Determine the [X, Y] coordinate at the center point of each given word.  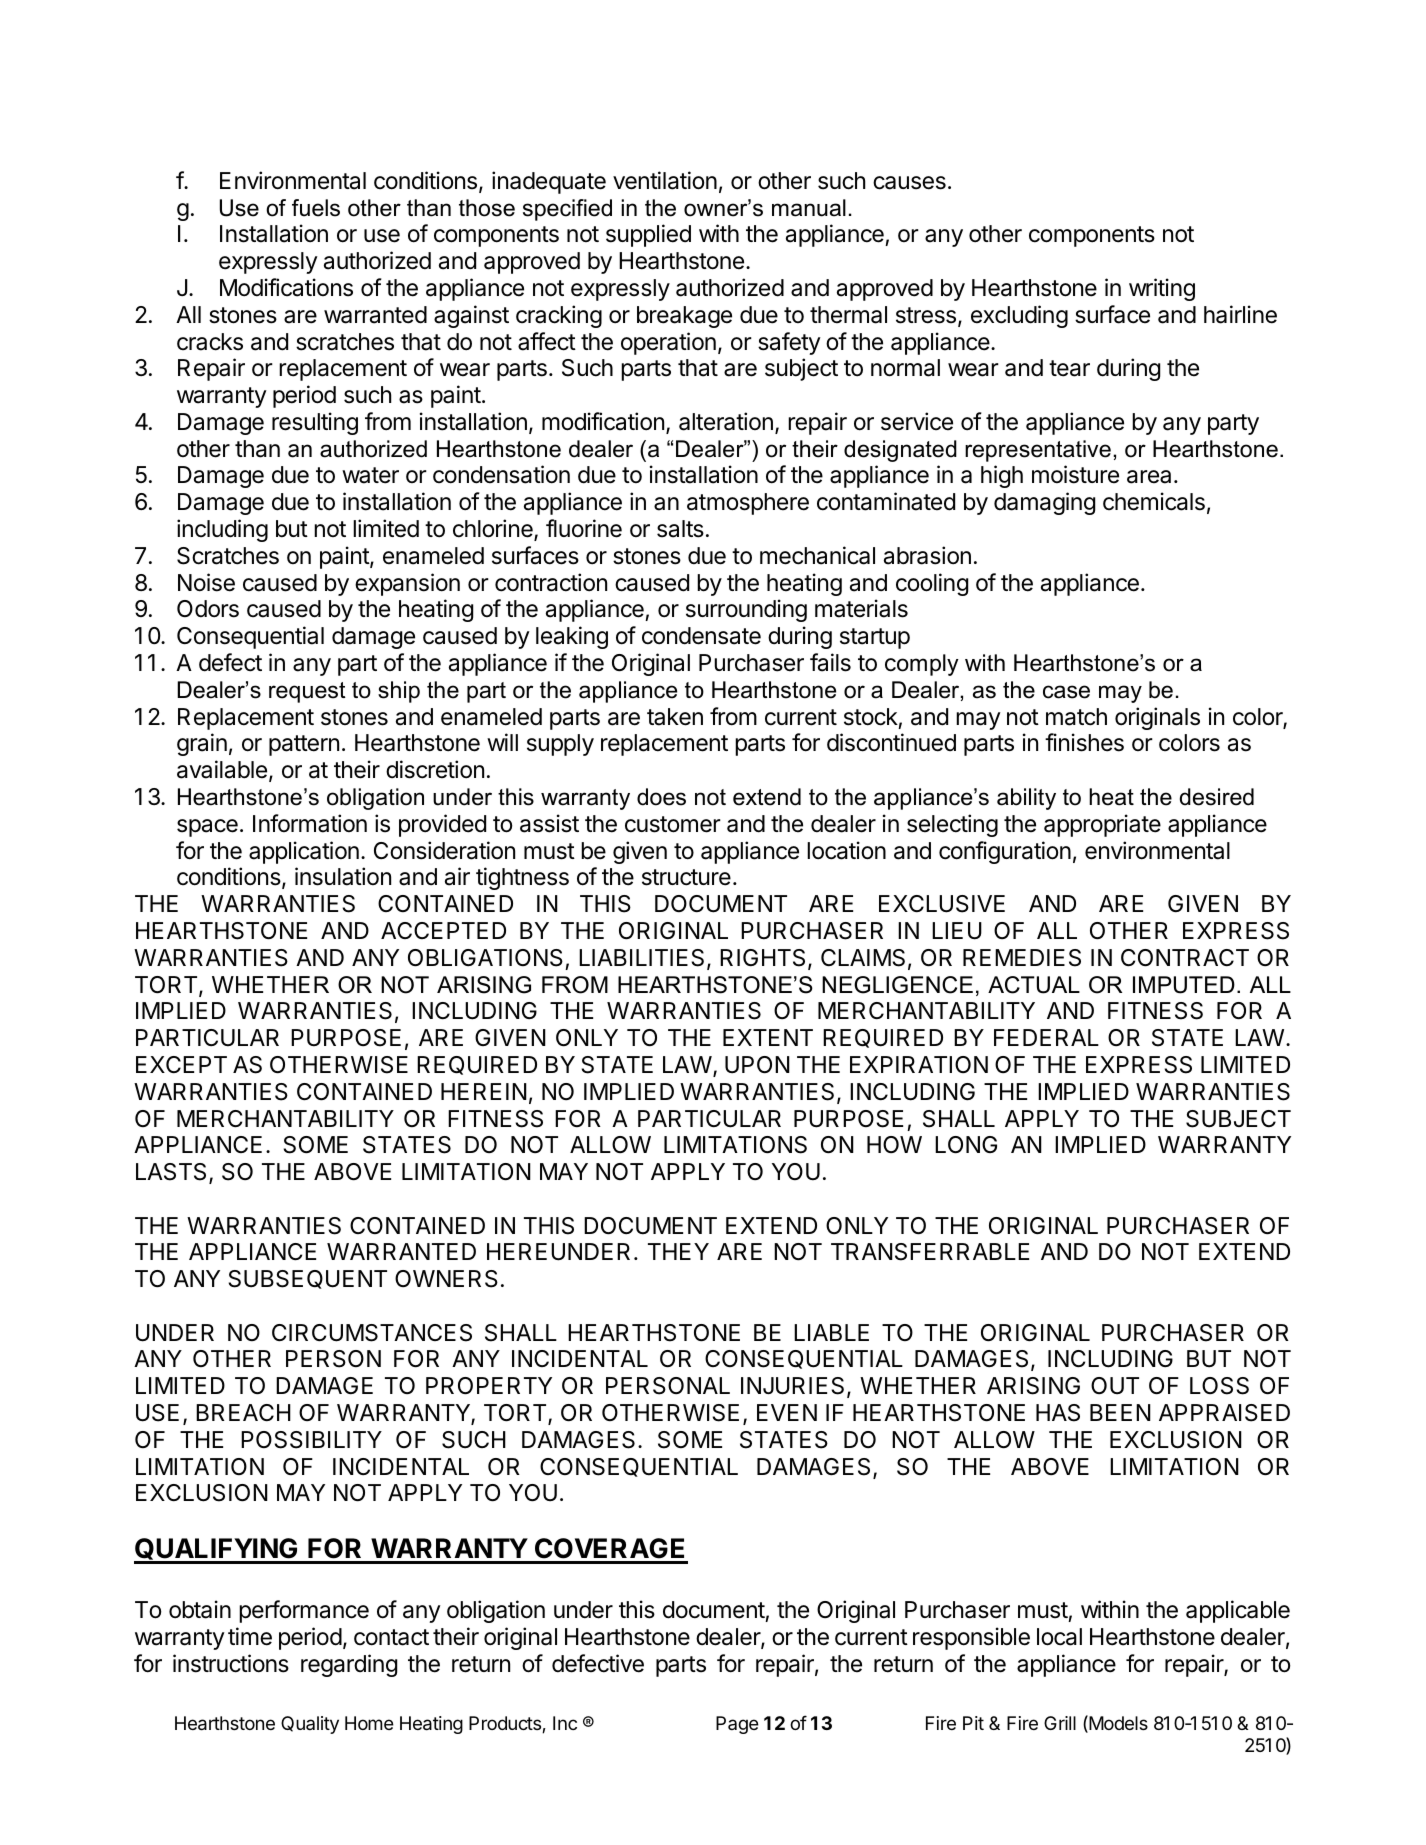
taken [675, 717]
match [1076, 717]
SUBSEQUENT [308, 1279]
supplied [648, 235]
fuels [316, 208]
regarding [349, 1665]
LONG [966, 1145]
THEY [678, 1251]
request [307, 692]
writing [1162, 289]
